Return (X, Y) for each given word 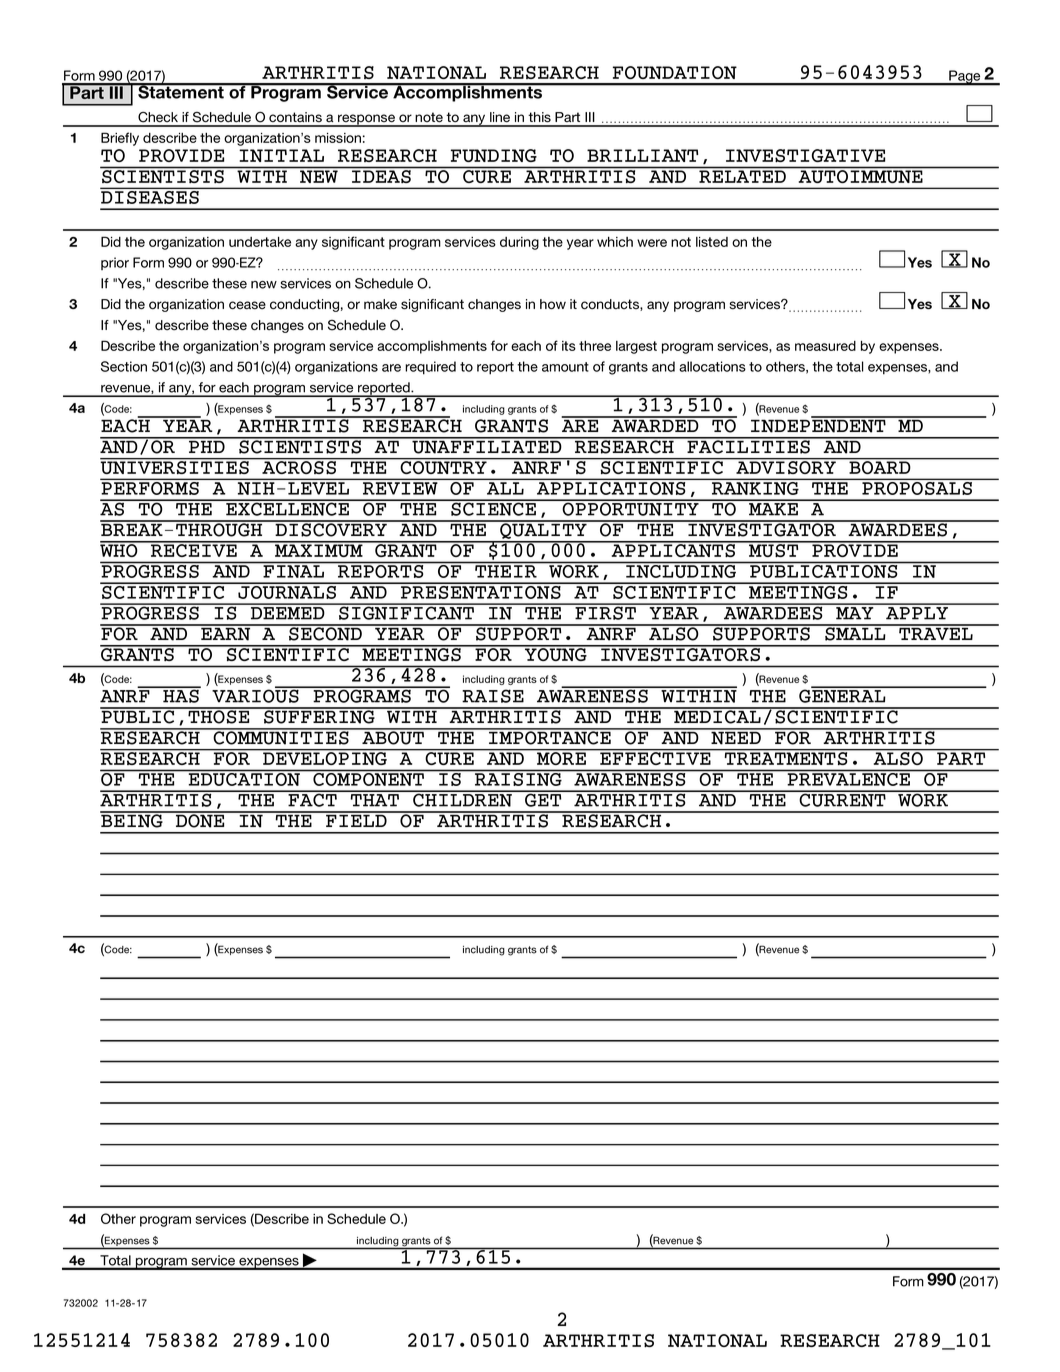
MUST (774, 549)
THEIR (506, 571)
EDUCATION (244, 779)
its (569, 346)
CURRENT (843, 799)
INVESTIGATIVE (805, 155)
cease (247, 305)
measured (825, 346)
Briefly (120, 139)
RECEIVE (194, 549)
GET (543, 799)
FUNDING (494, 155)
